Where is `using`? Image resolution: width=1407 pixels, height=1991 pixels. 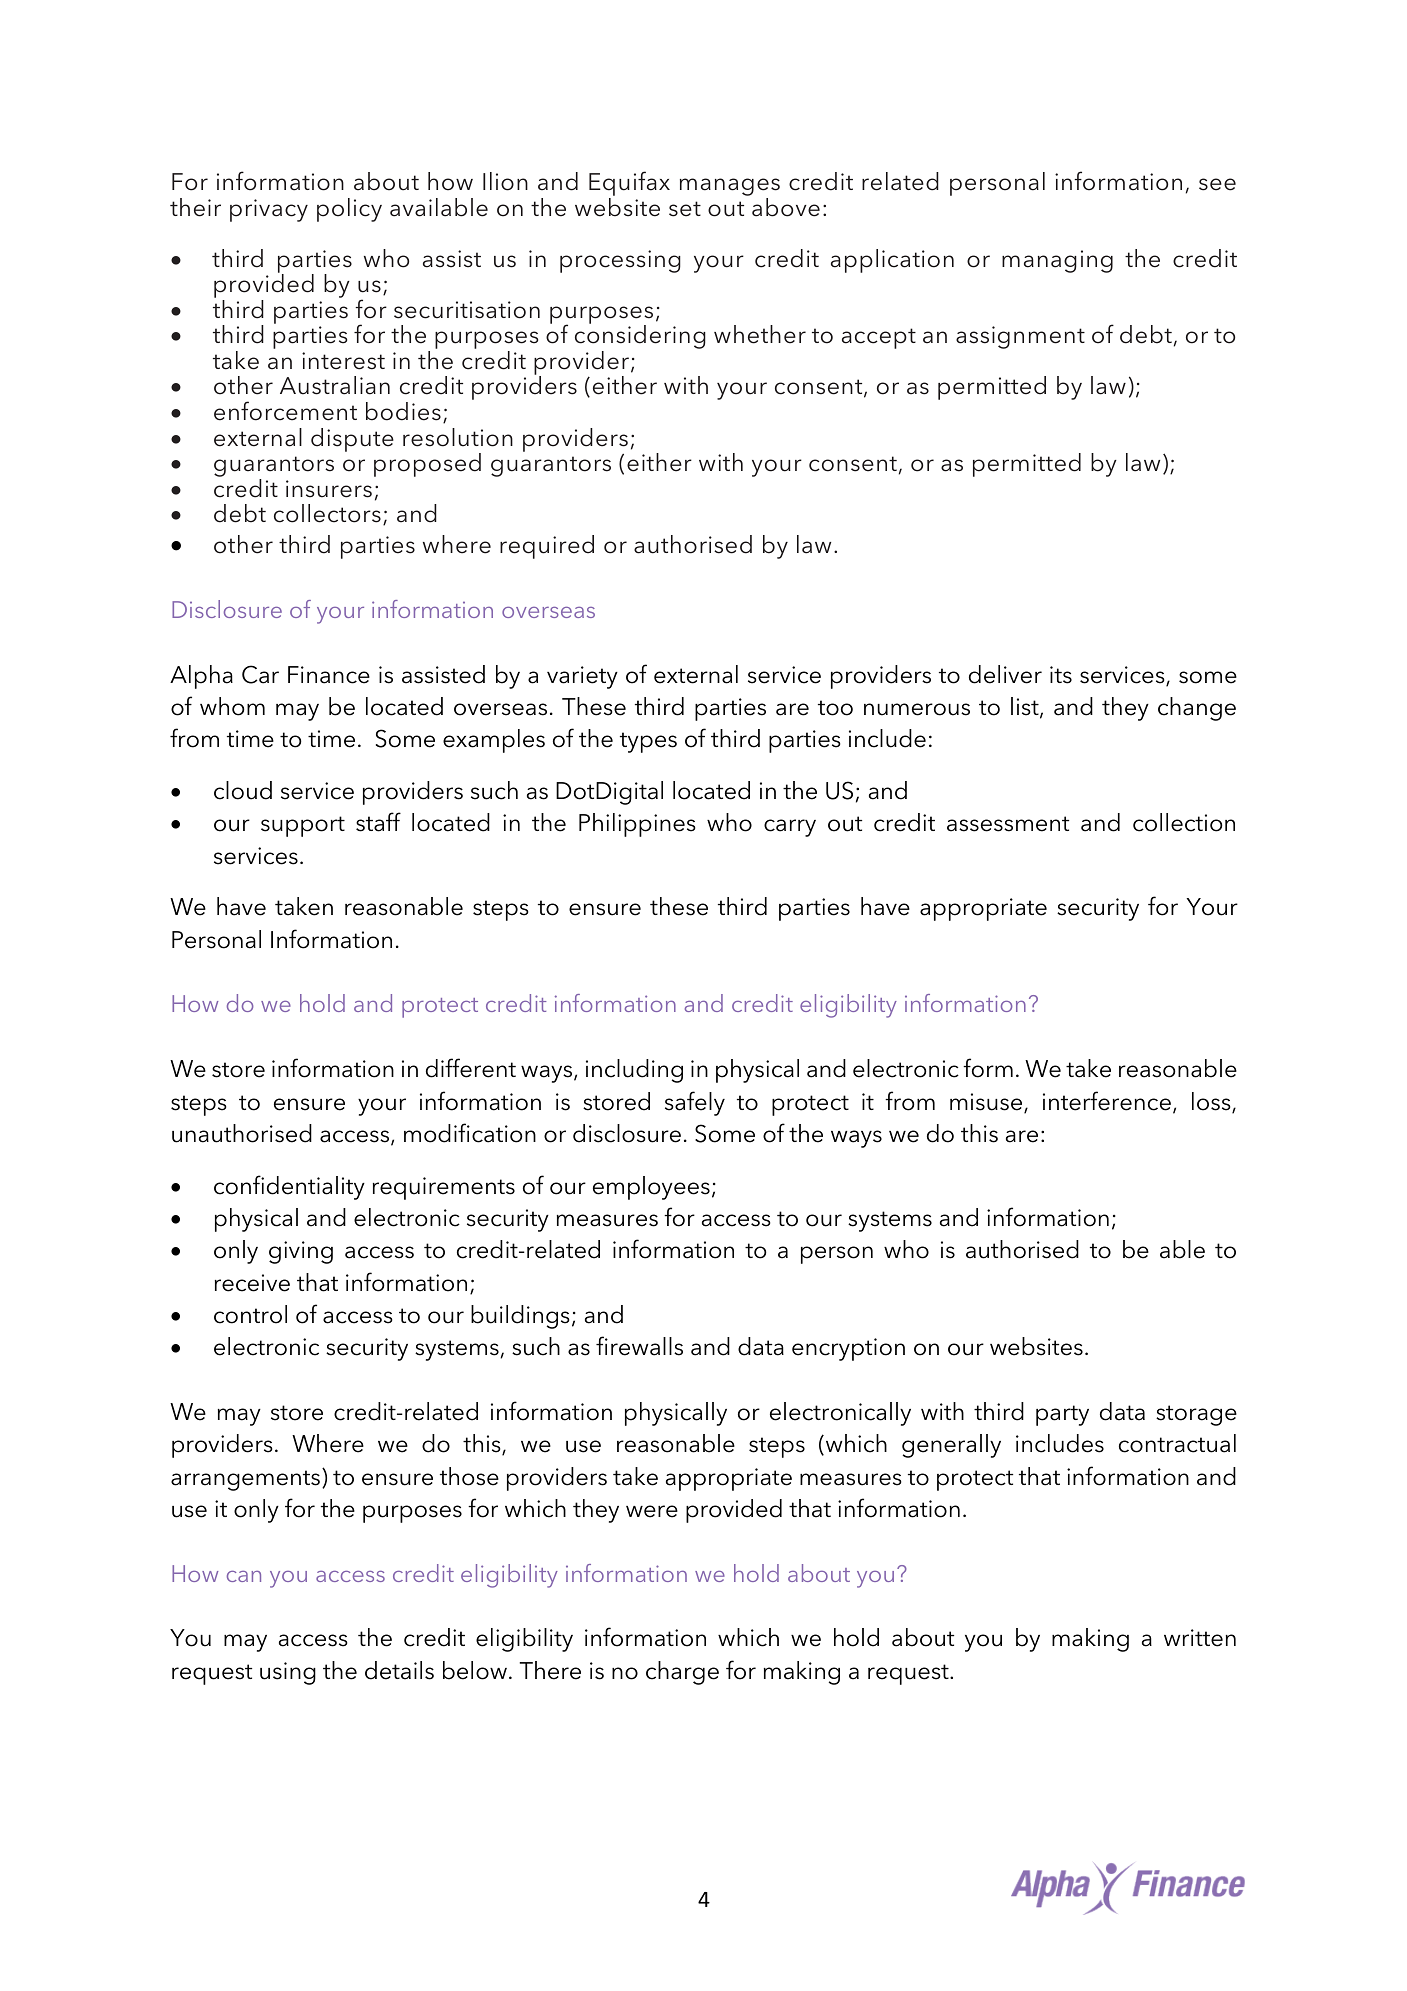
using is located at coordinates (288, 1673).
